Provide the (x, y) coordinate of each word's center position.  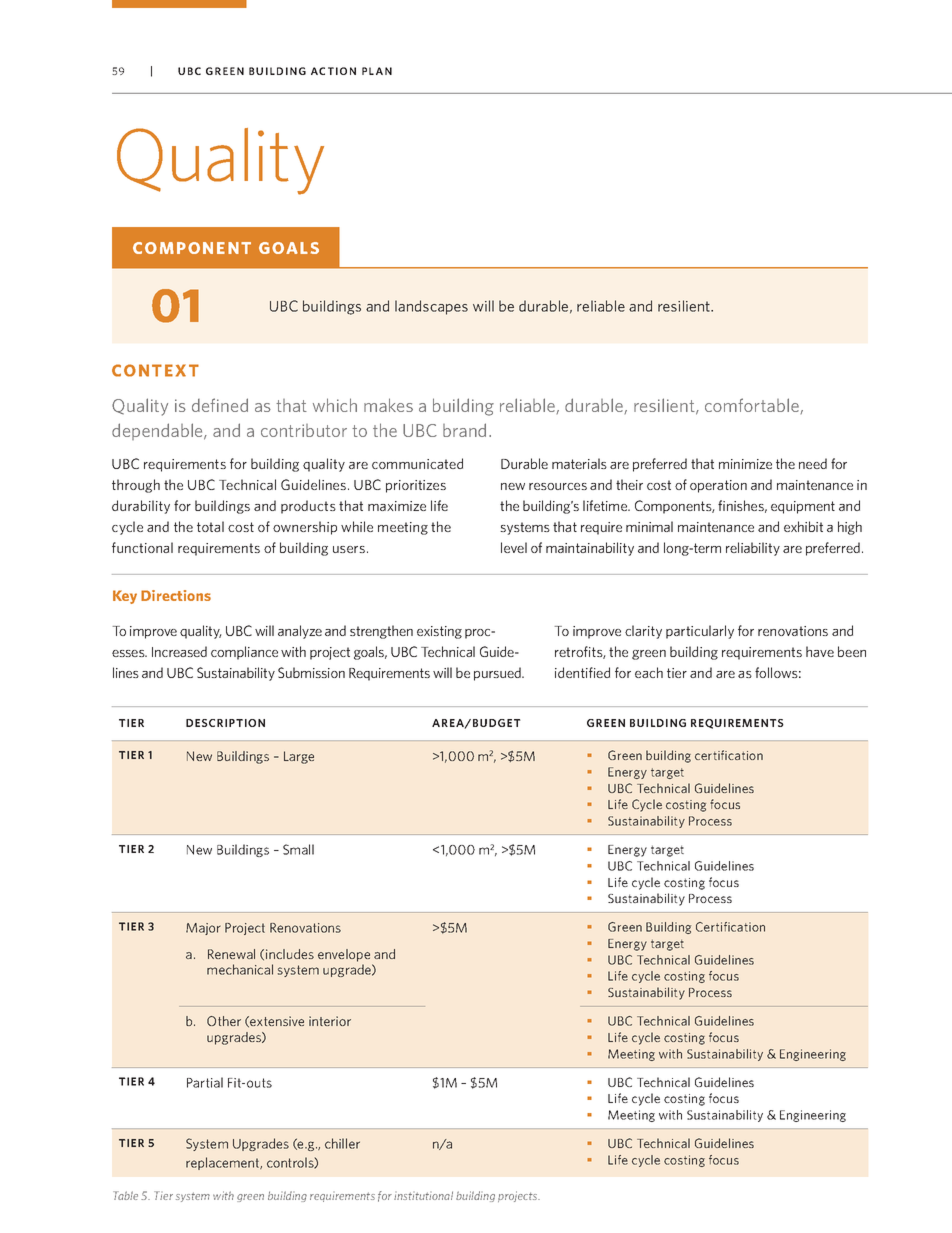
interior (330, 1021)
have (820, 651)
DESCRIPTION (225, 723)
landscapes (431, 307)
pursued (498, 674)
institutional (423, 1195)
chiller (342, 1143)
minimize (745, 464)
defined (220, 405)
